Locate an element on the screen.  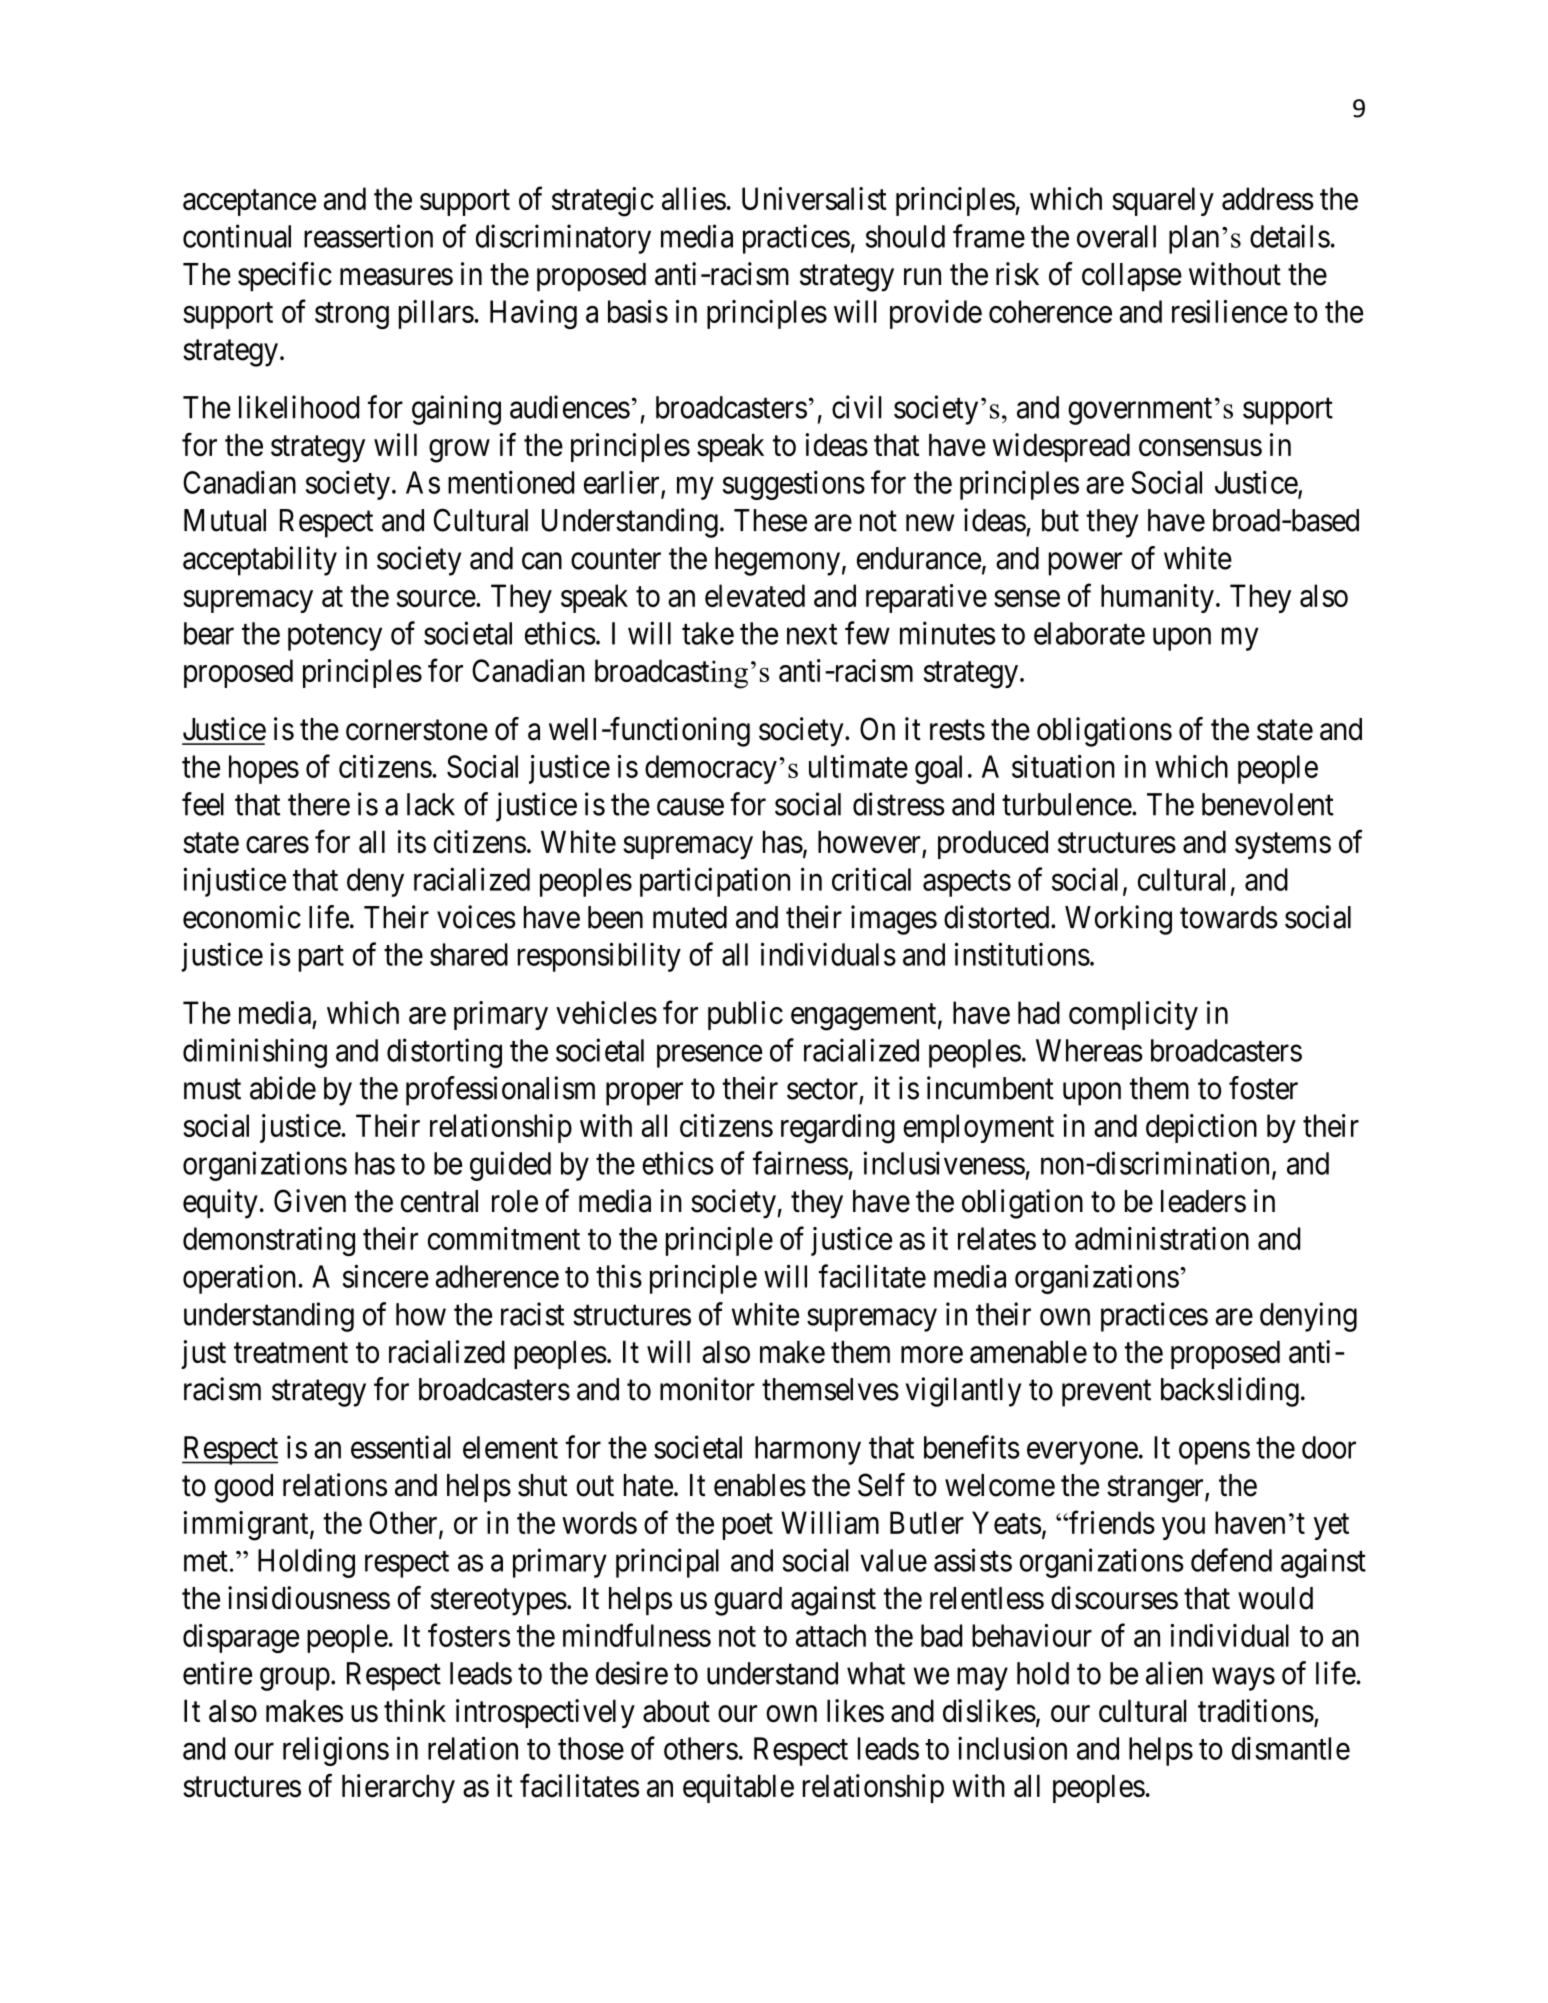
stranger is located at coordinates (1156, 1489).
